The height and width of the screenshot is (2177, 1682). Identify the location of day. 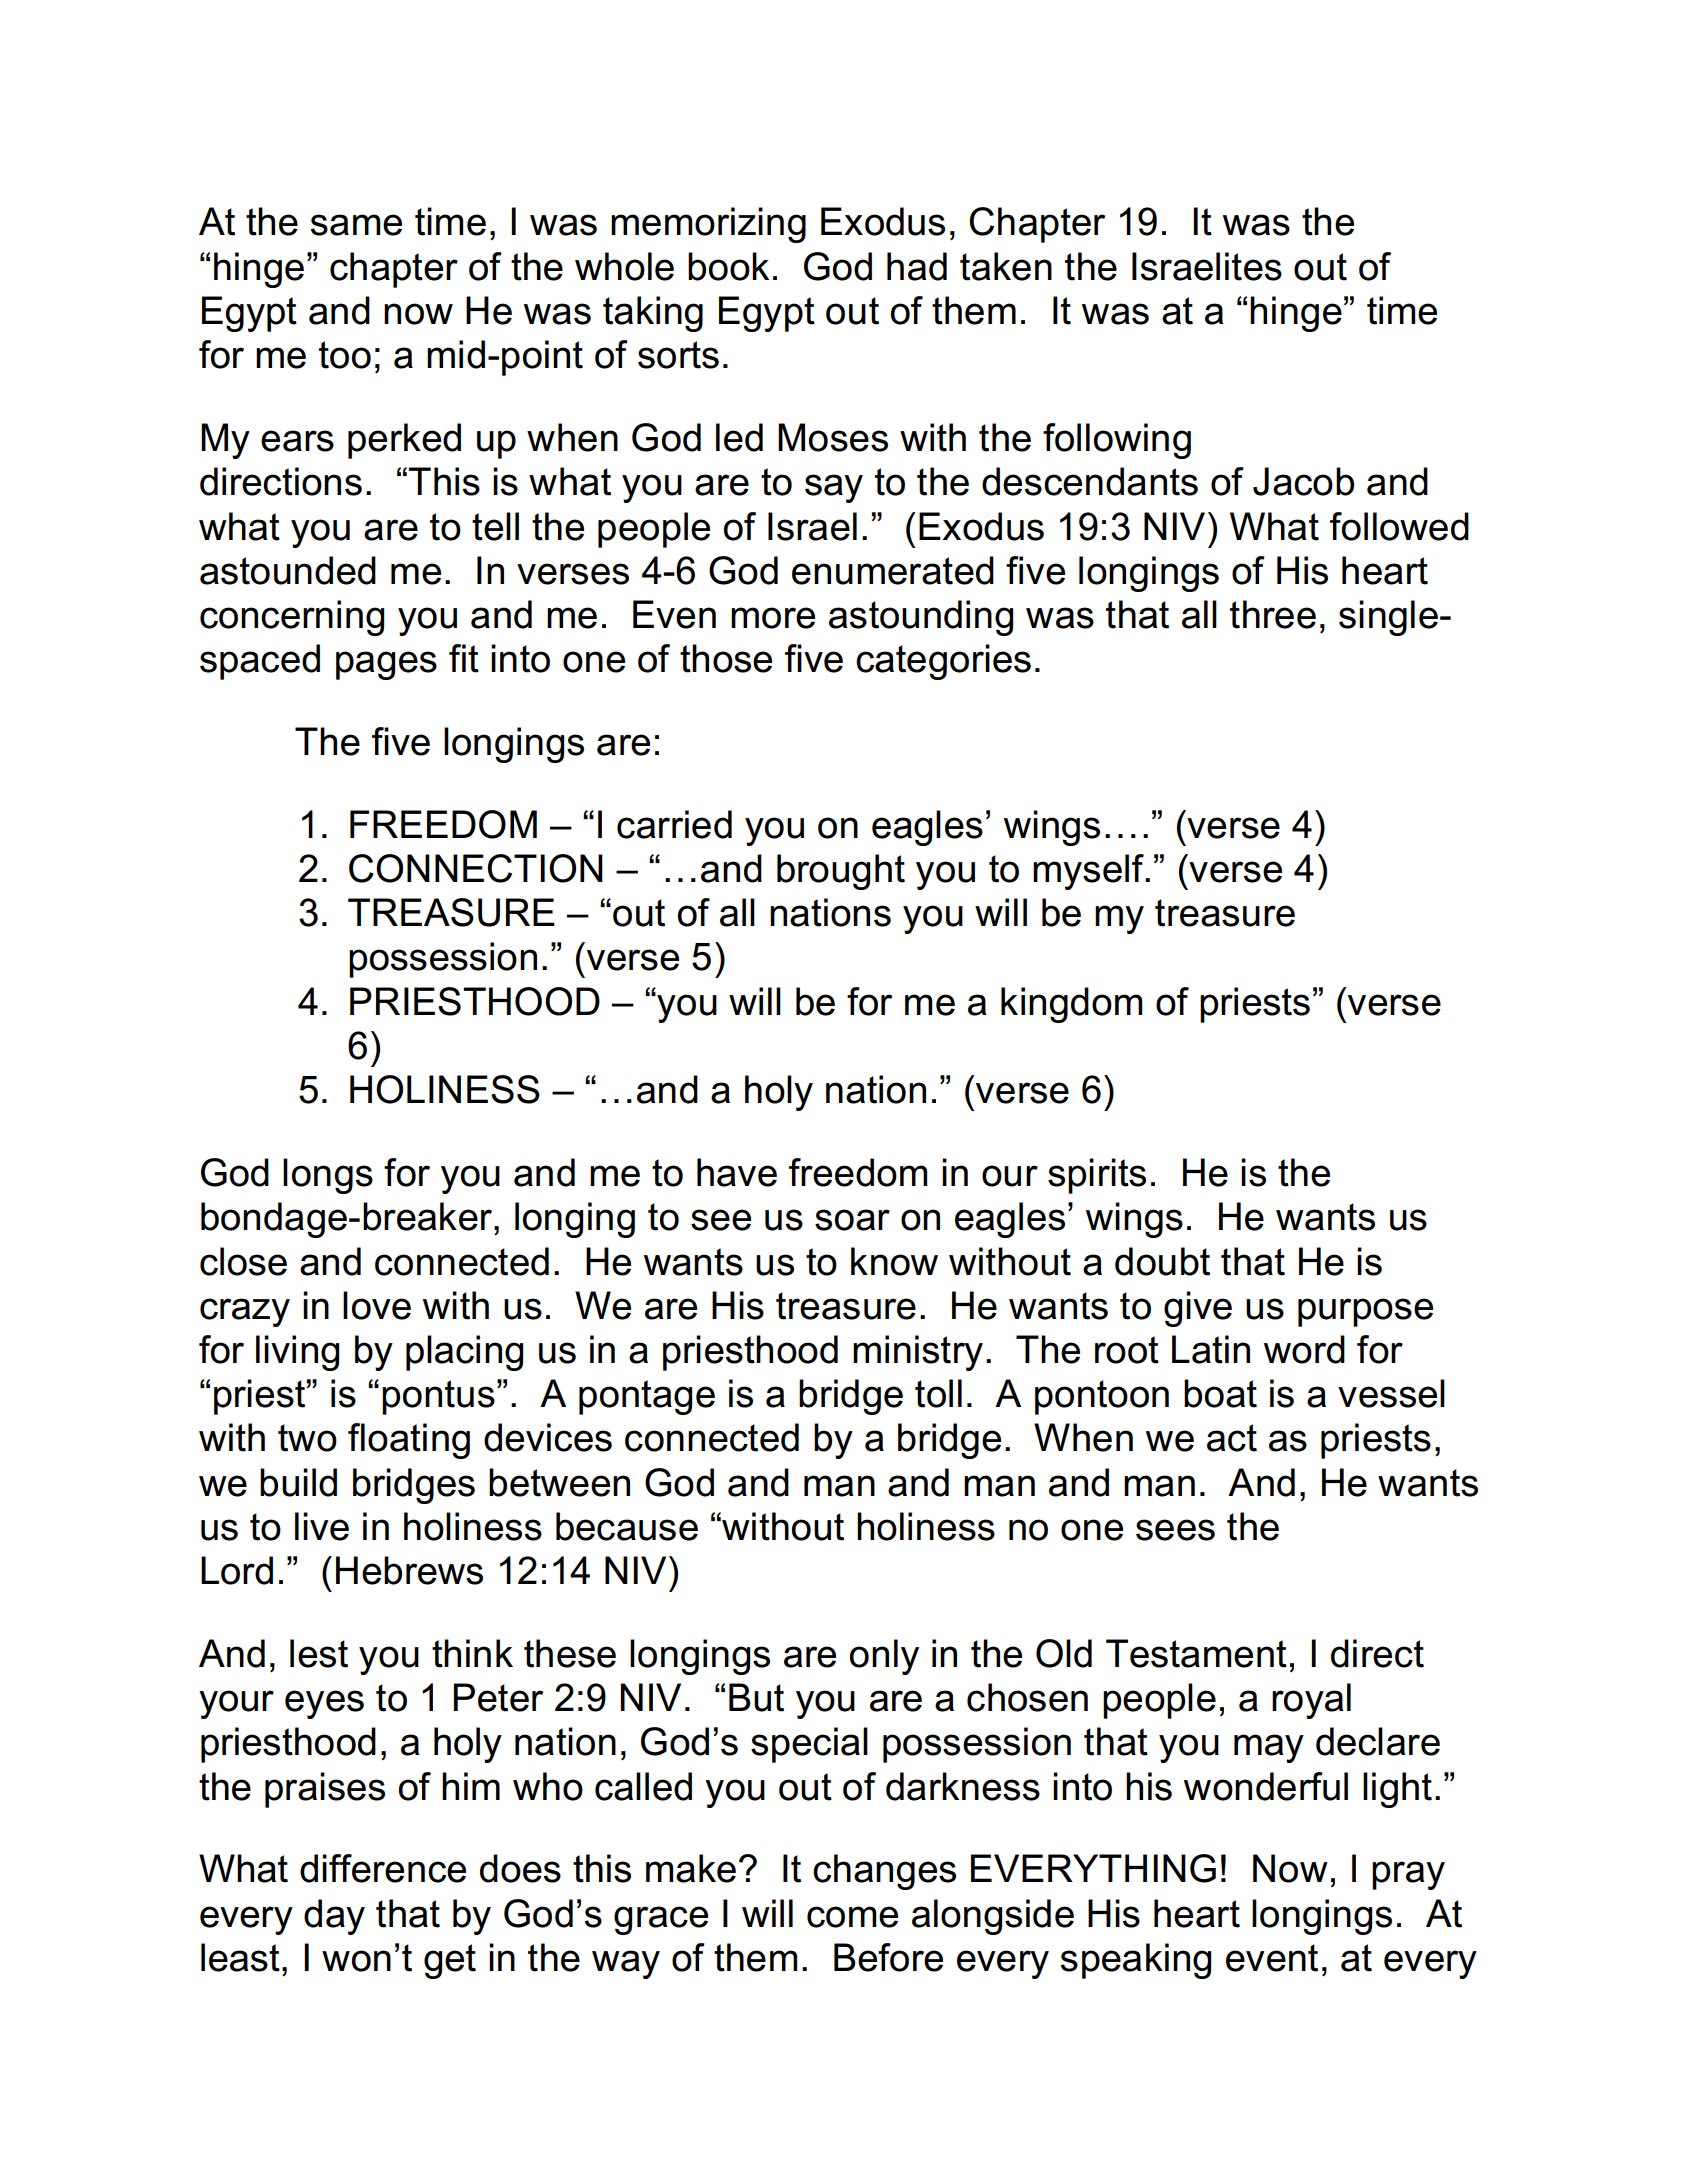
(334, 1917).
